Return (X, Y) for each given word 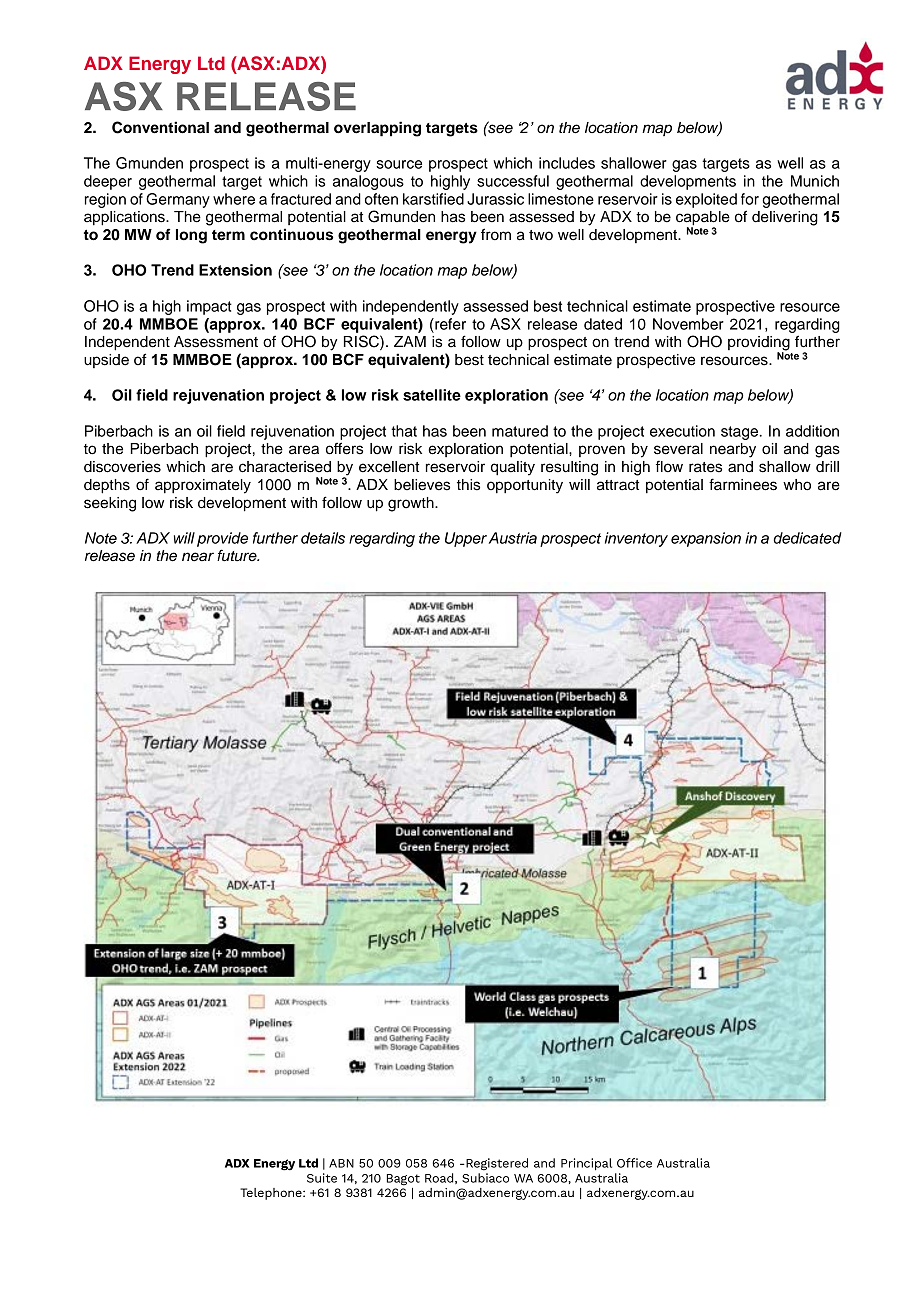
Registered (496, 1164)
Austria (511, 538)
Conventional (160, 127)
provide (222, 539)
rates (705, 467)
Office (634, 1163)
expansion (706, 539)
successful (513, 181)
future (238, 555)
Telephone (272, 1194)
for (750, 199)
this (468, 485)
